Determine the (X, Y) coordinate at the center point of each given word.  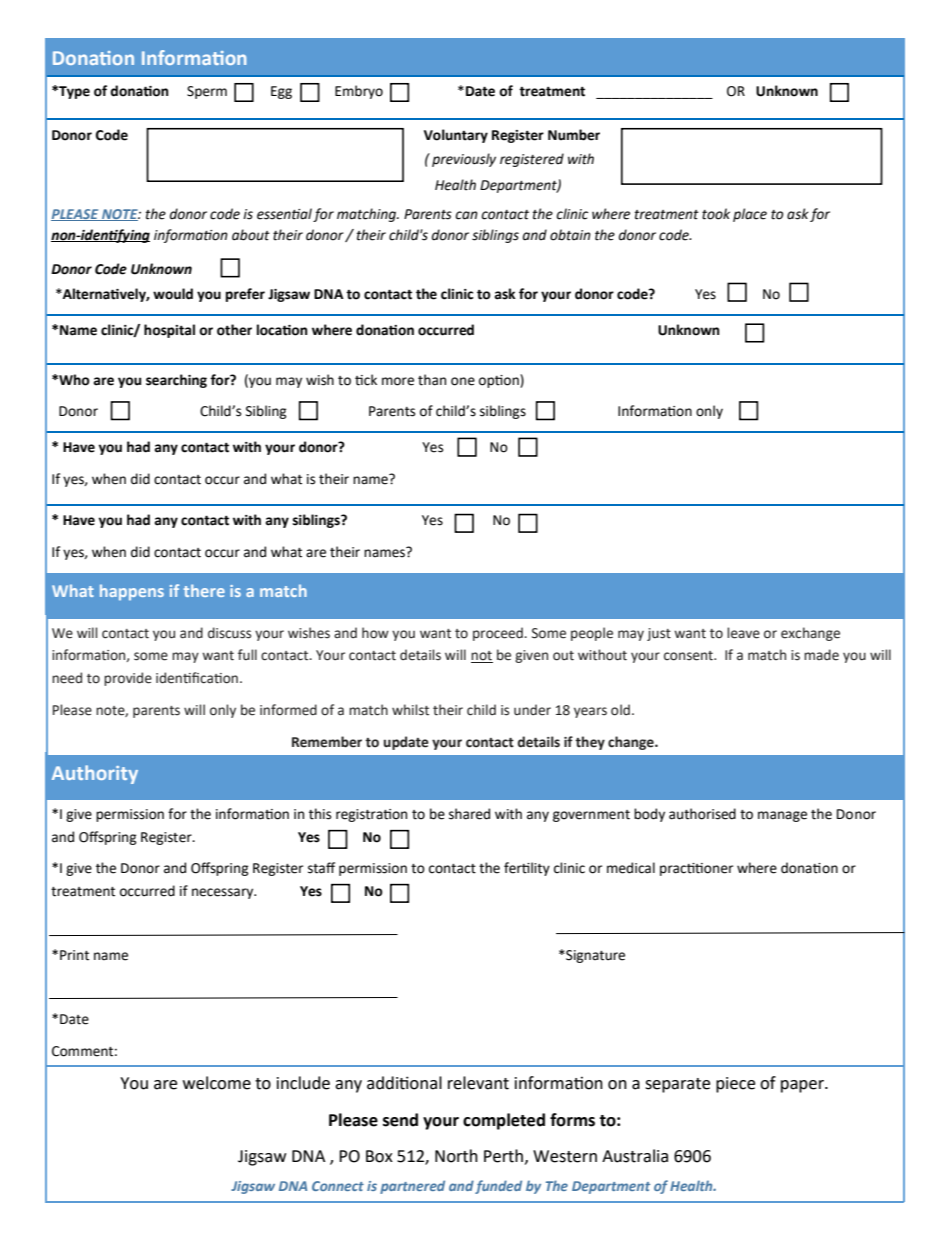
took (716, 214)
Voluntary (456, 136)
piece (735, 1085)
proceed (499, 634)
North (456, 1156)
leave (743, 633)
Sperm (207, 92)
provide (128, 679)
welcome (217, 1083)
